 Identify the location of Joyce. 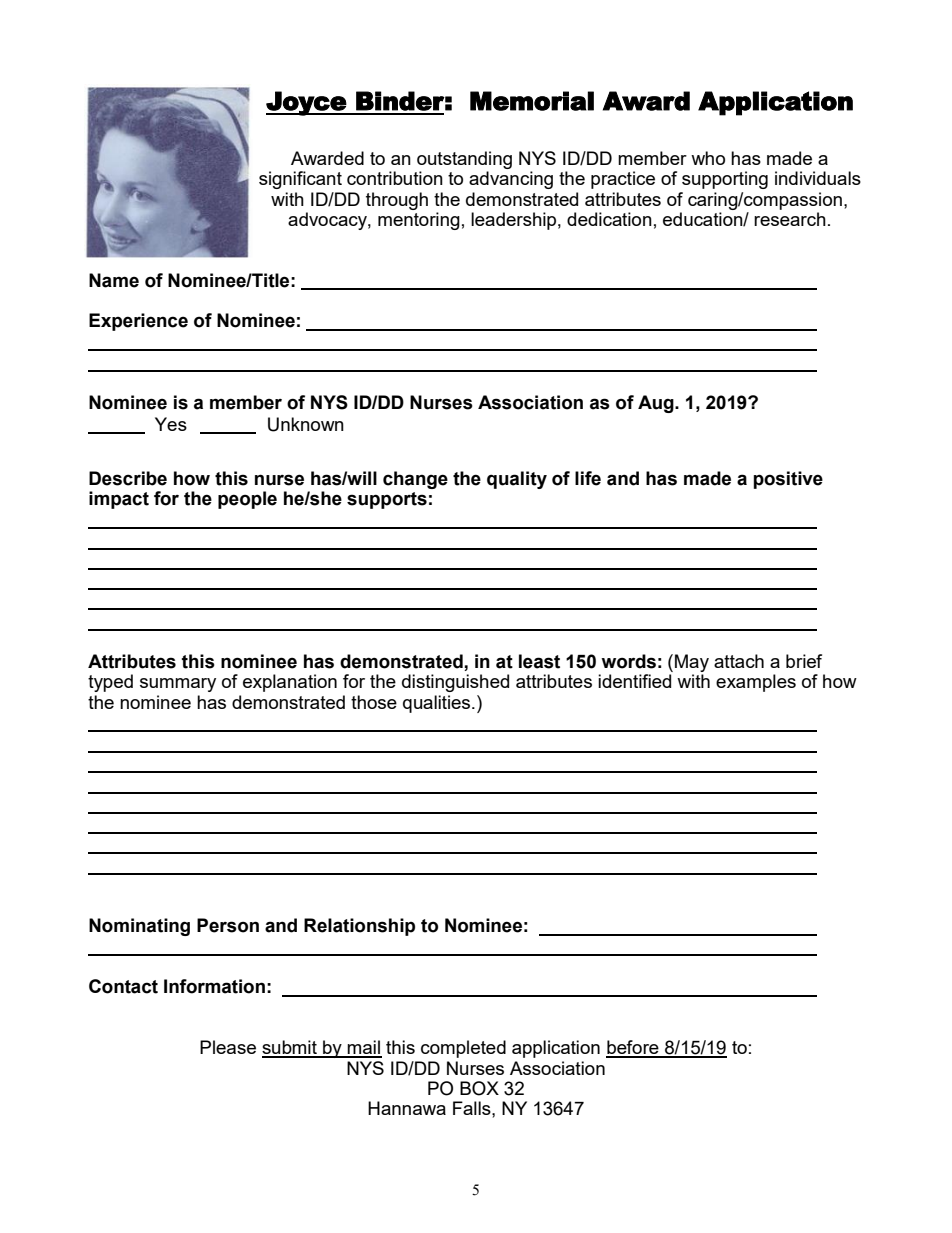
(307, 103).
